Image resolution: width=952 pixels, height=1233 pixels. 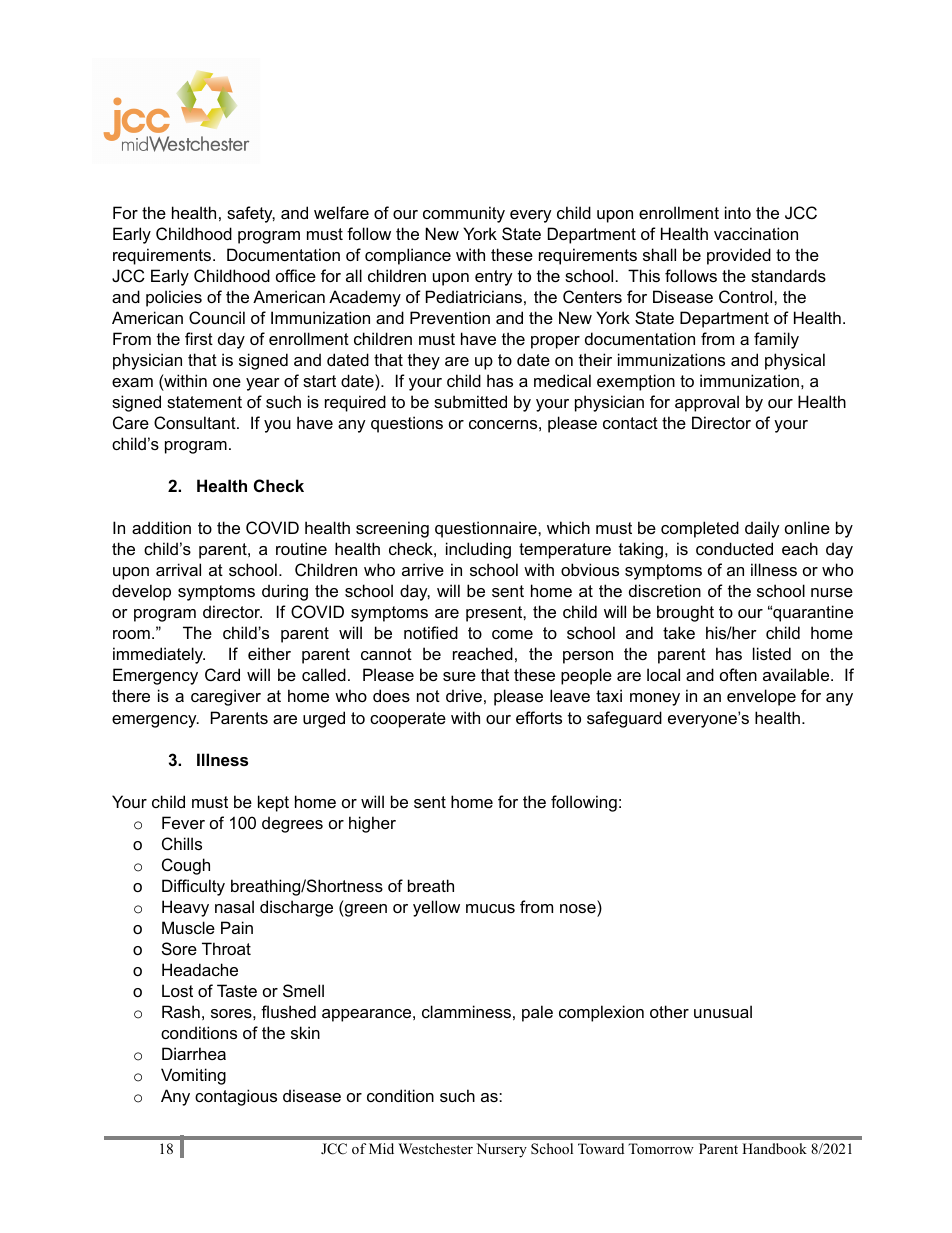 What do you see at coordinates (435, 1148) in the screenshot?
I see `Westchester` at bounding box center [435, 1148].
